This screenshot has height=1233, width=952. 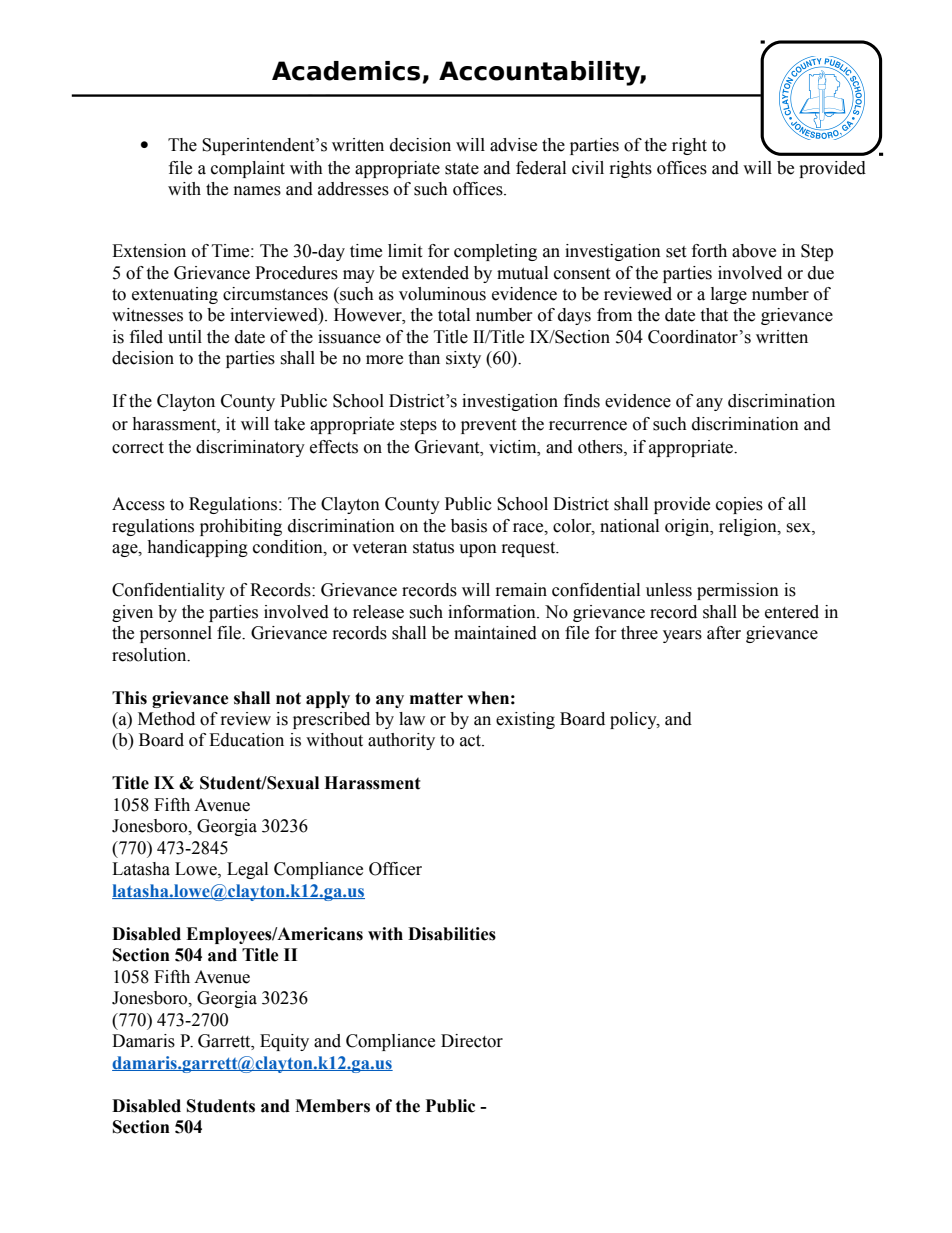 I want to click on handicapping, so click(x=197, y=548).
